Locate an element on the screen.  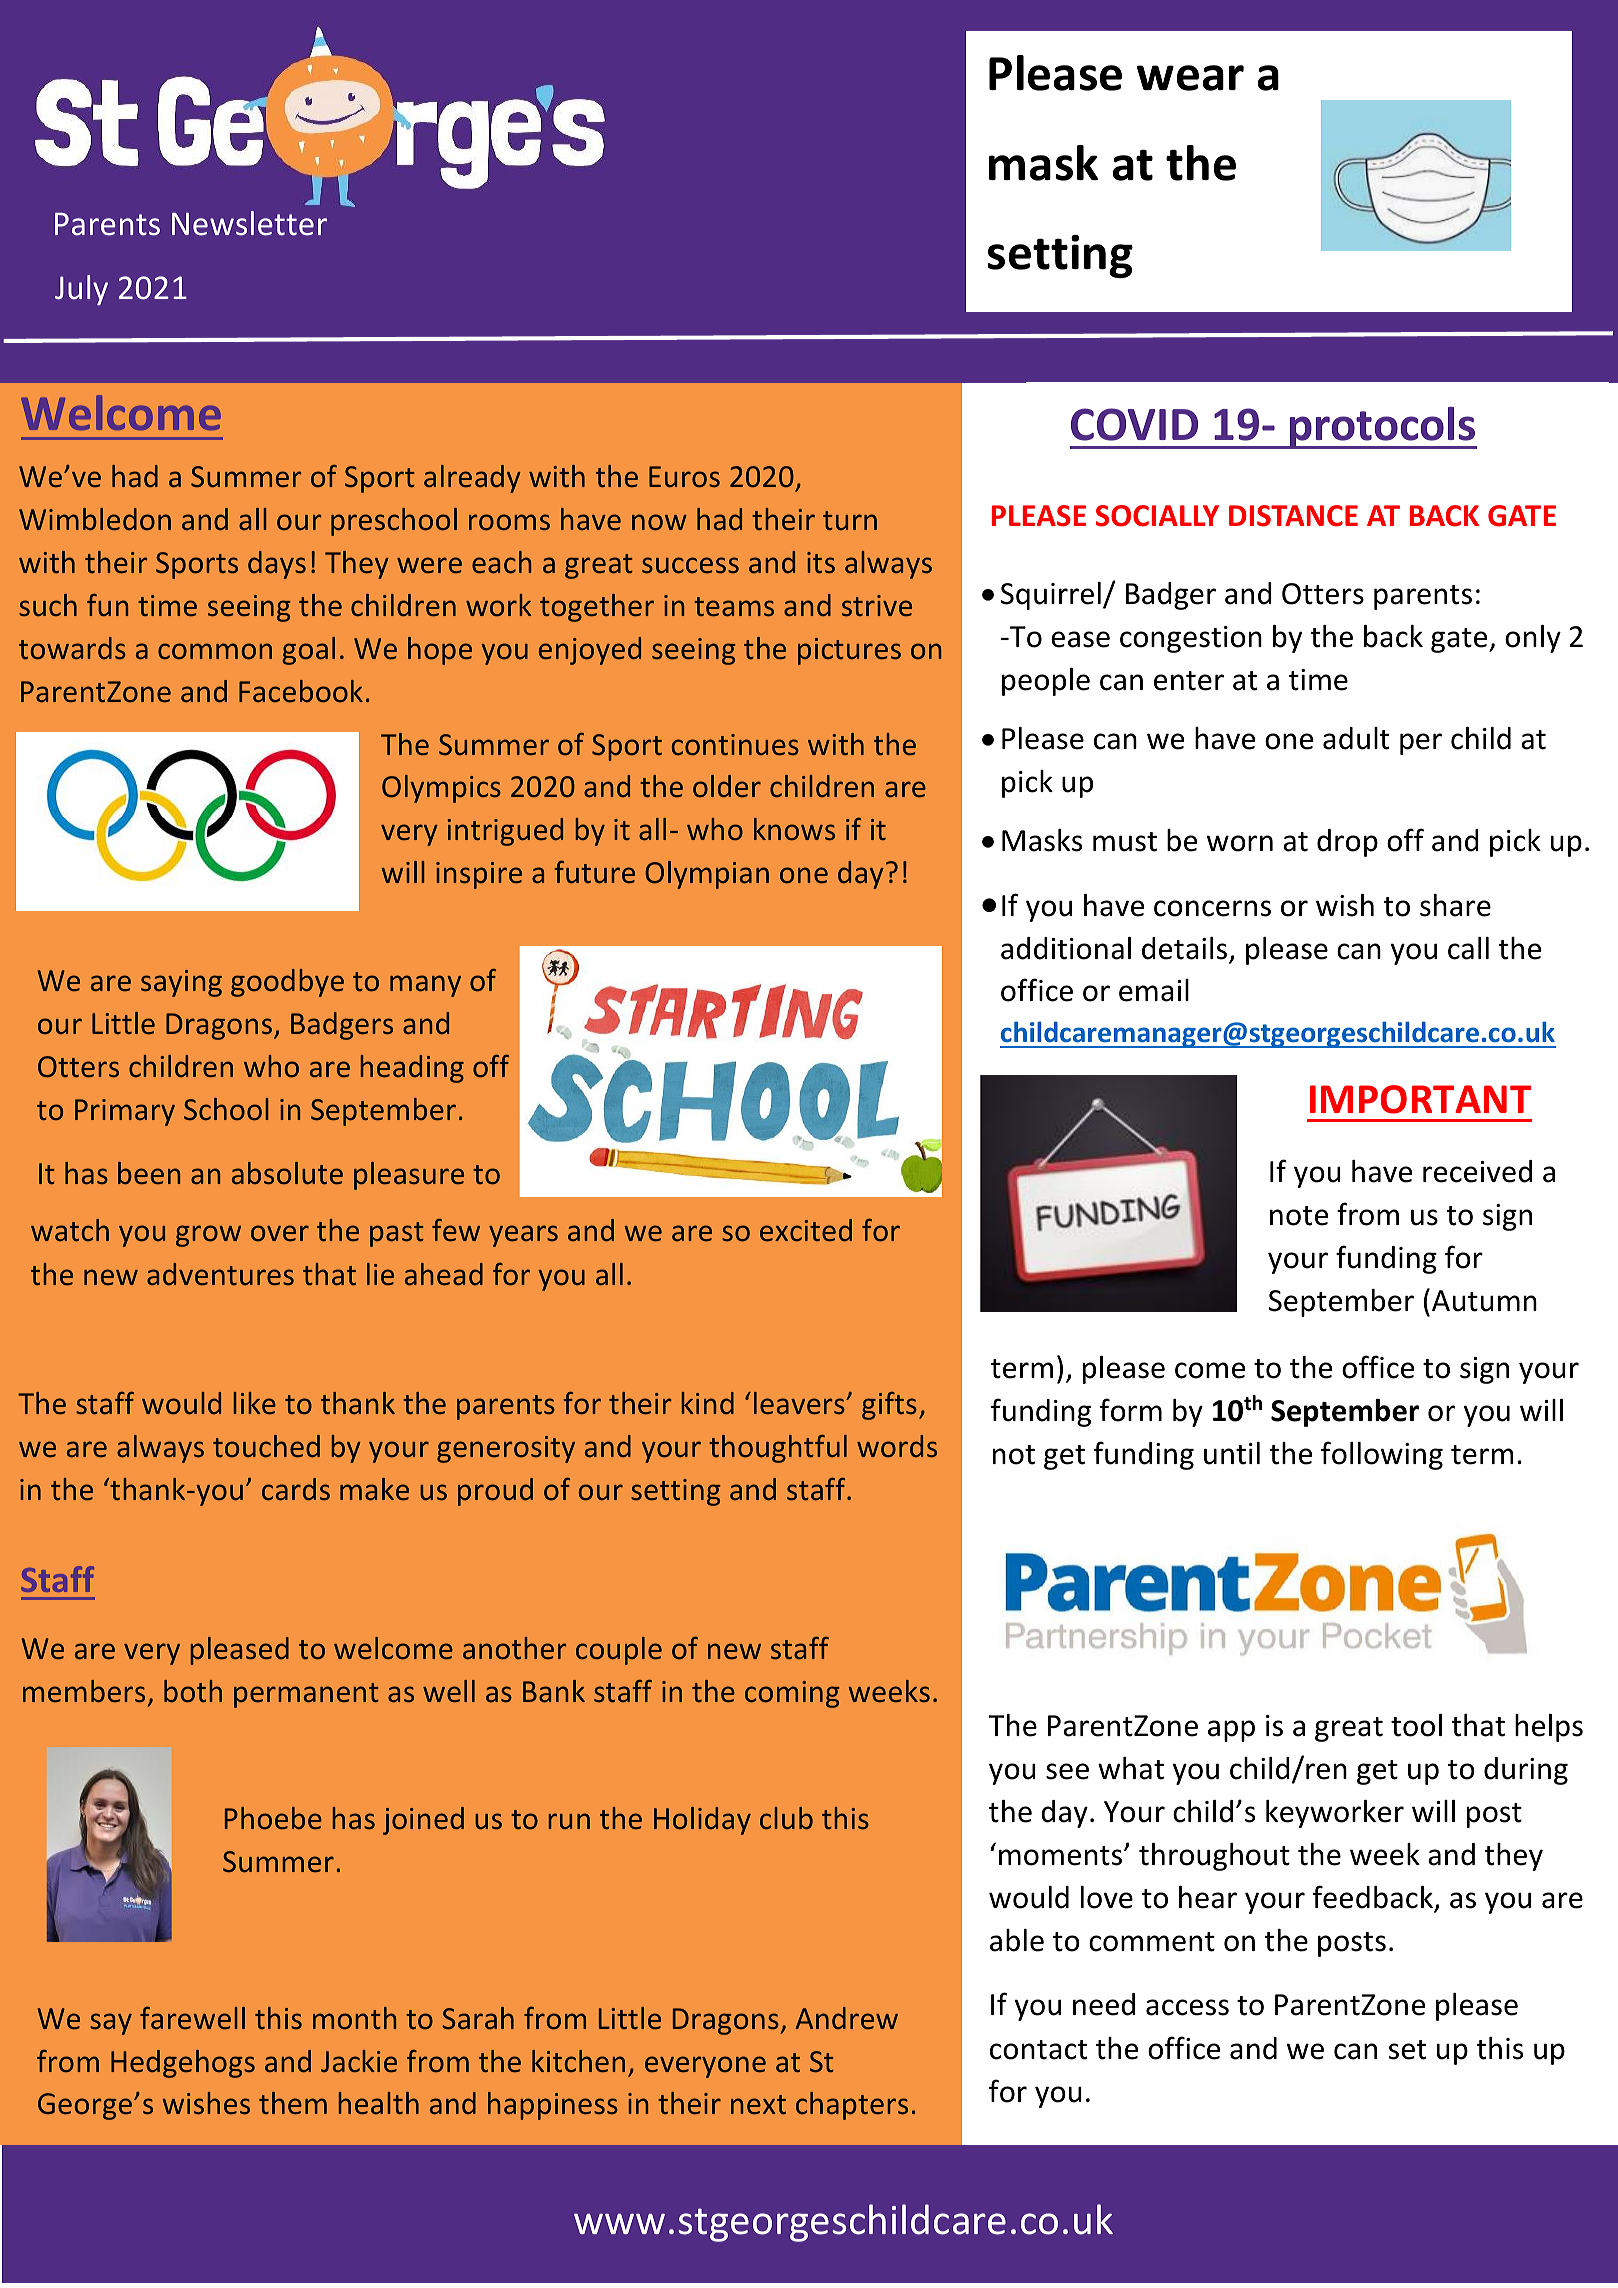
following is located at coordinates (1382, 1455).
